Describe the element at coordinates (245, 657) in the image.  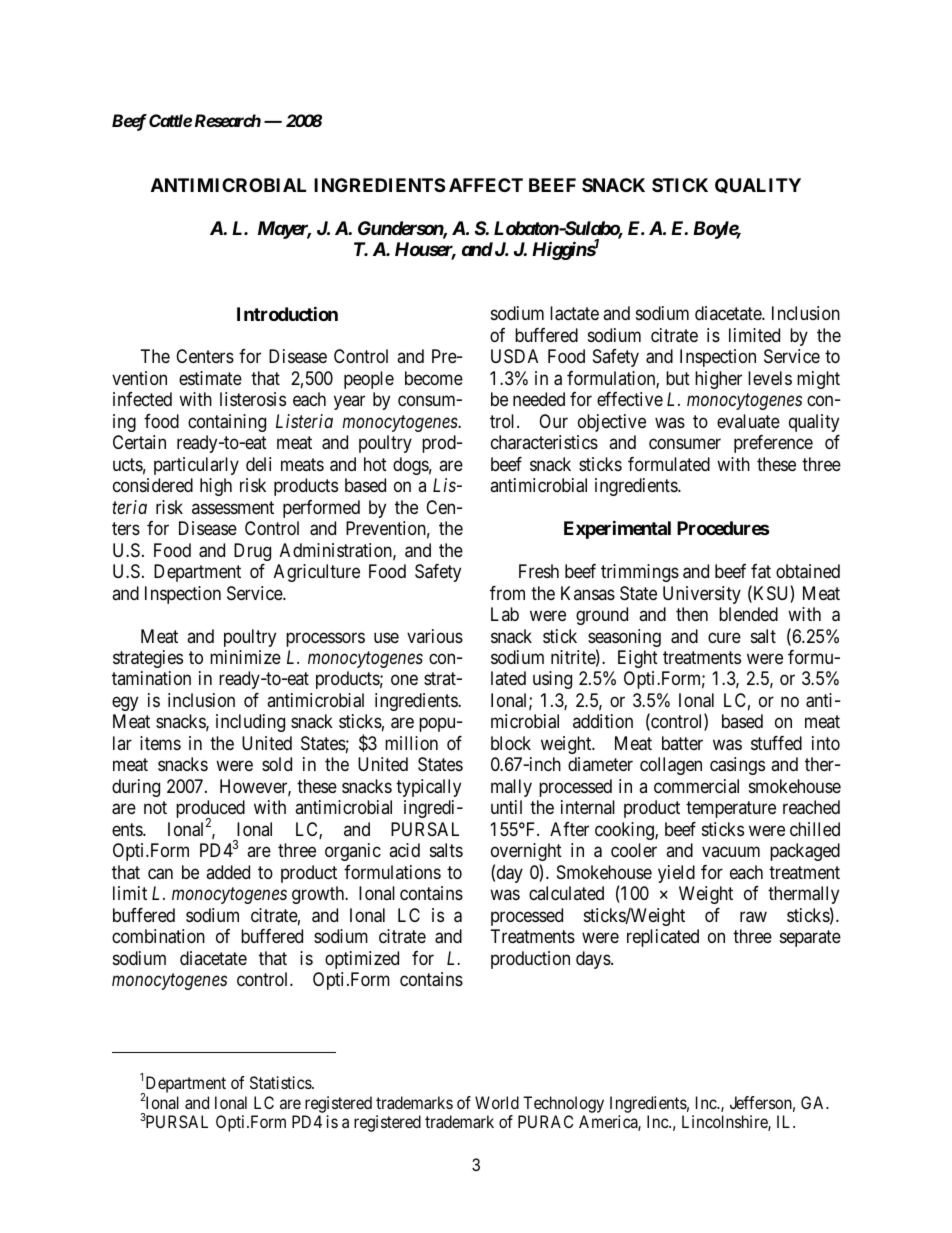
I see `minimize` at that location.
